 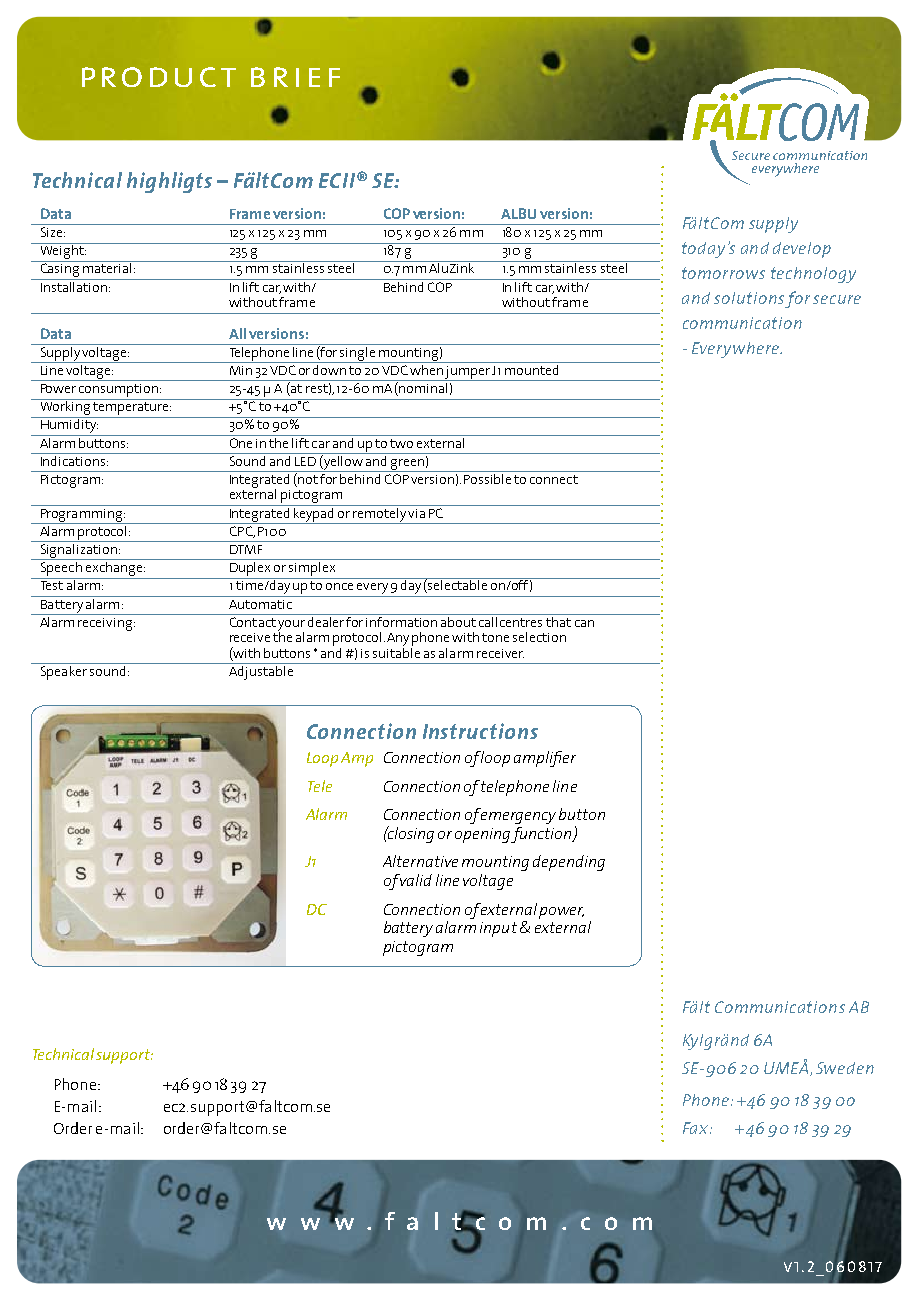 What do you see at coordinates (410, 834) in the screenshot?
I see `closing` at bounding box center [410, 834].
